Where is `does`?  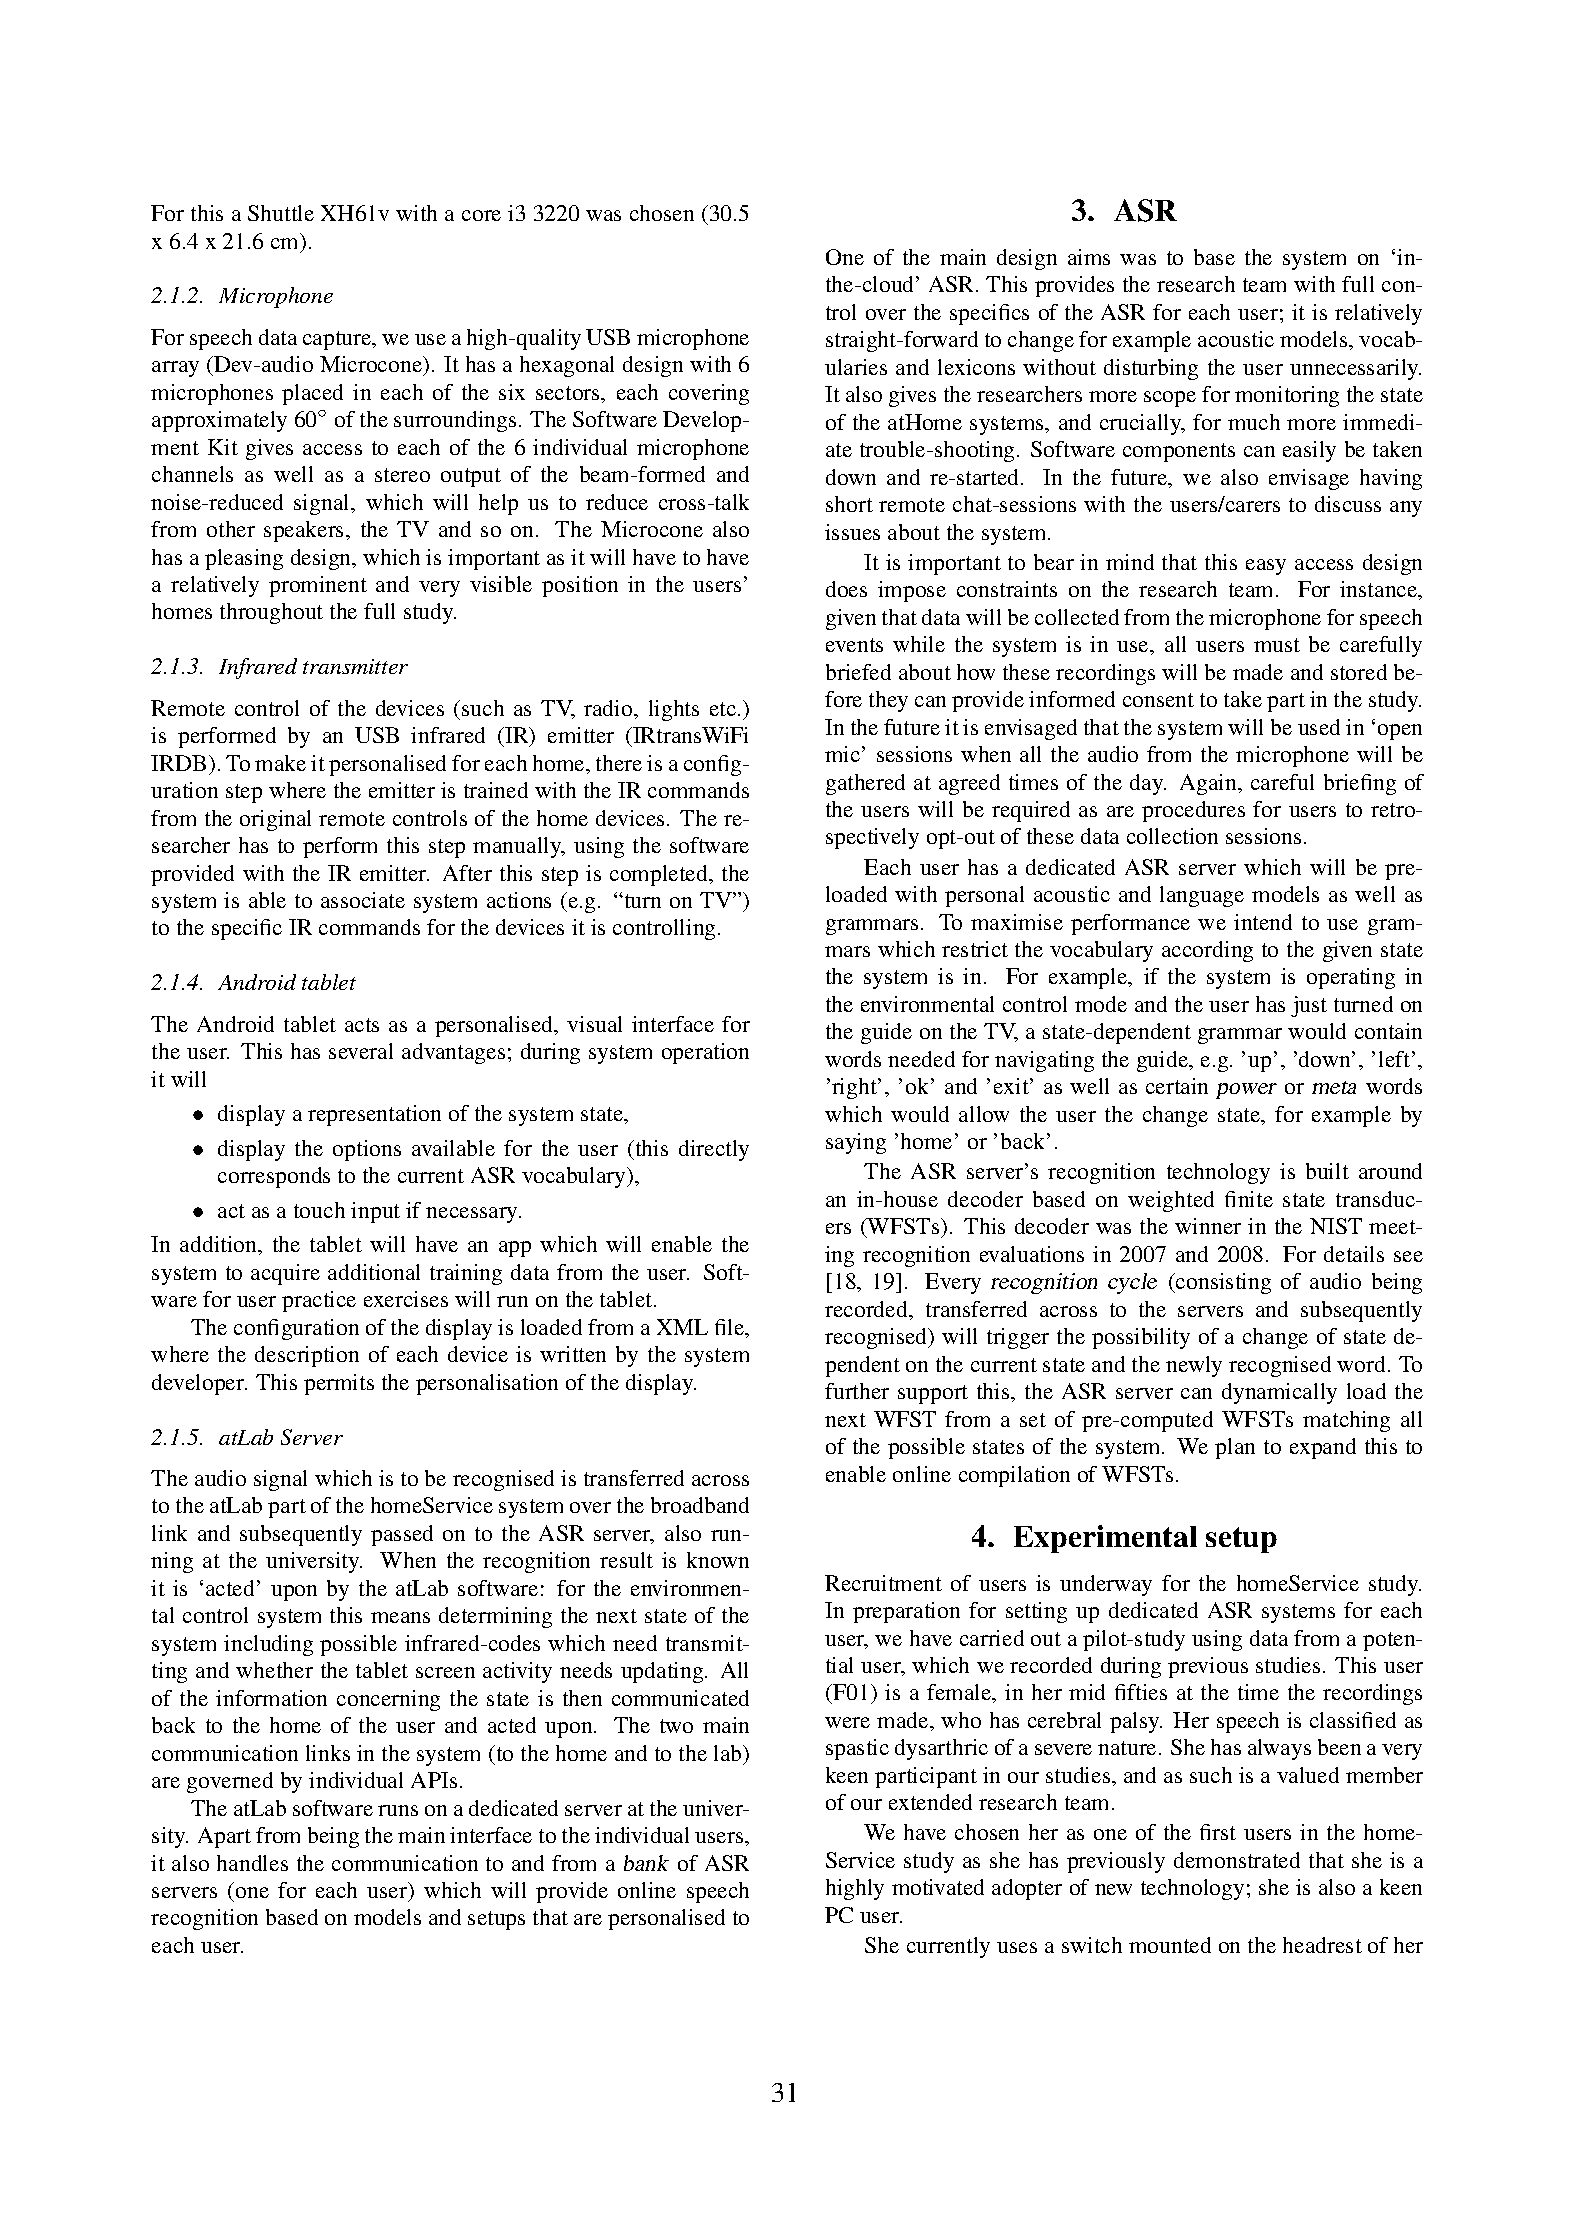 does is located at coordinates (846, 589).
